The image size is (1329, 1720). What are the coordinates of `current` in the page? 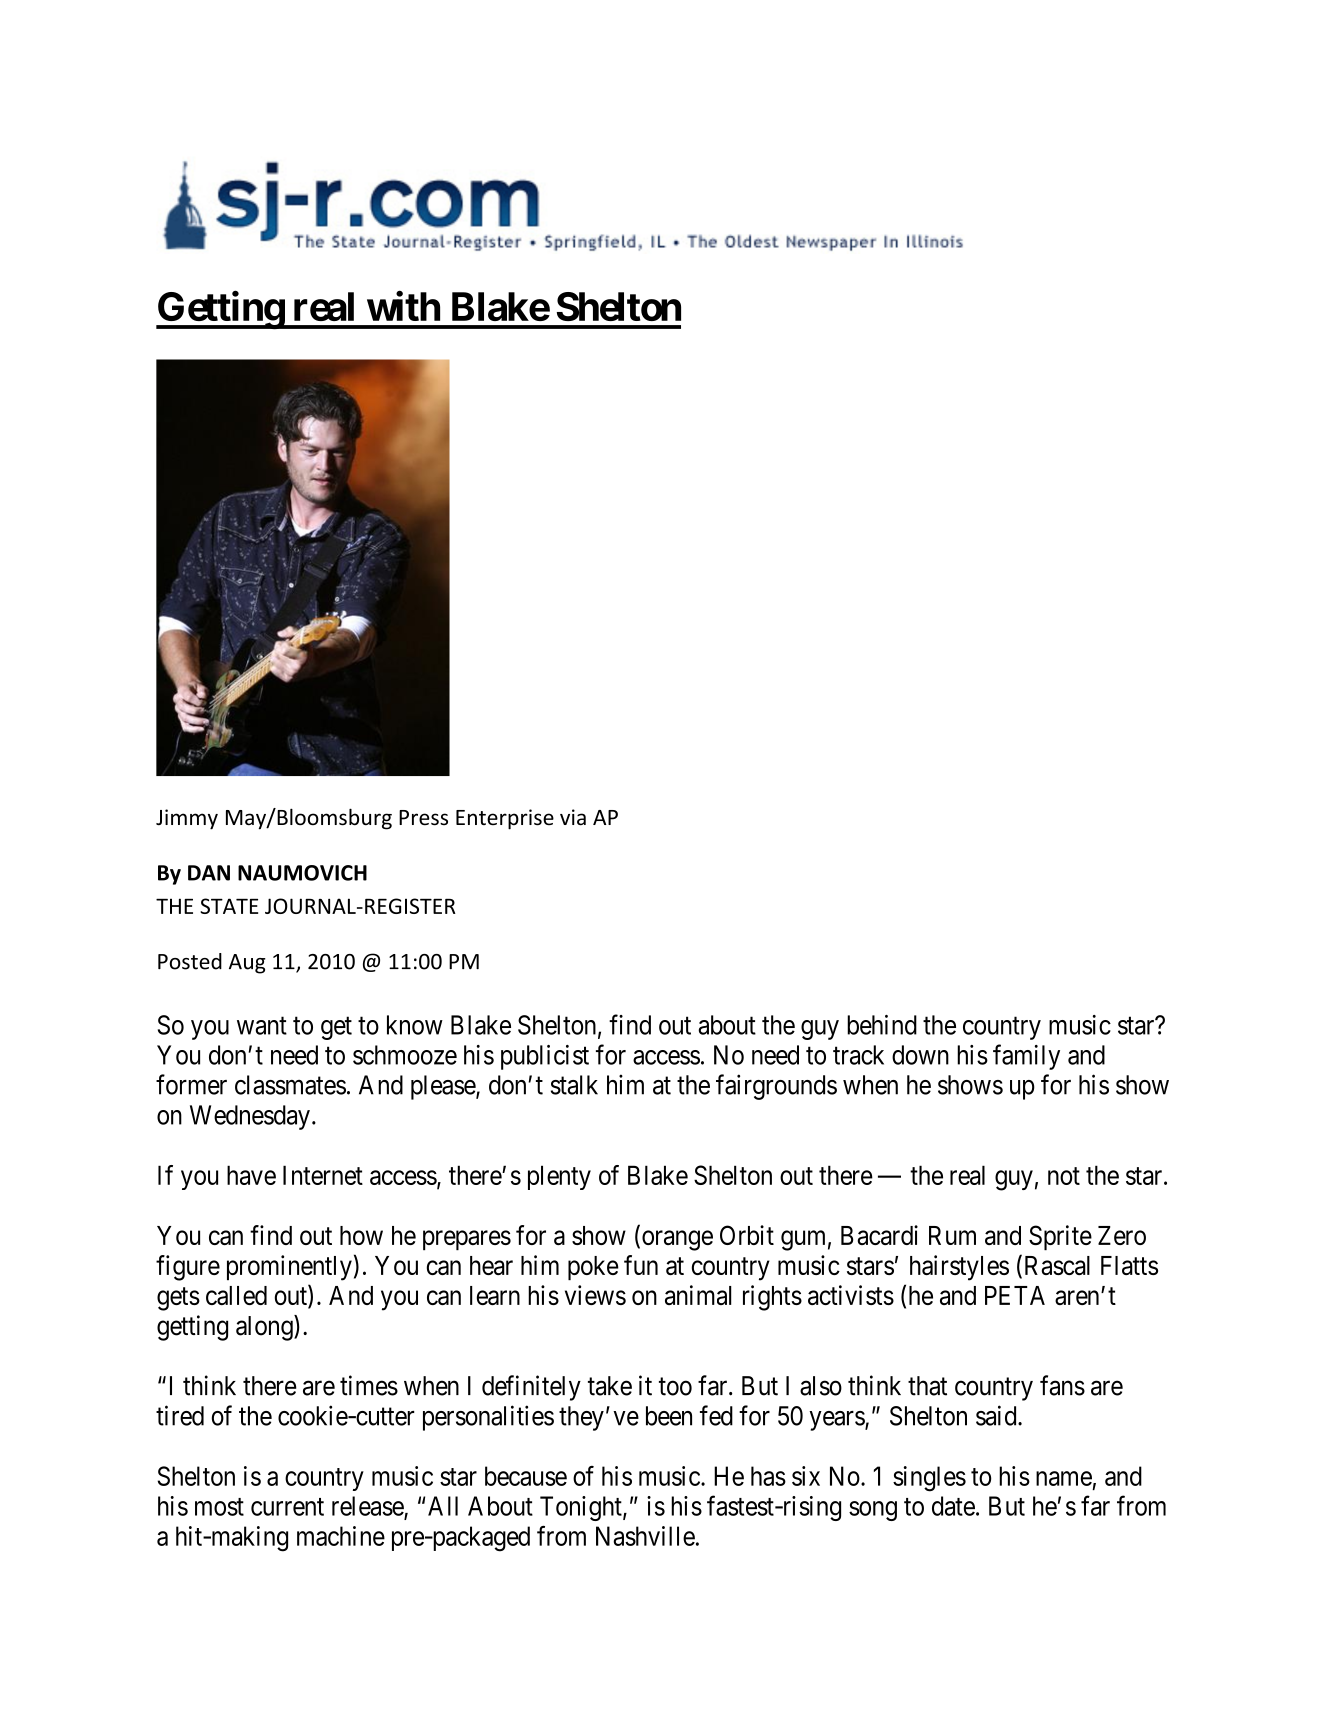 It's located at (287, 1507).
